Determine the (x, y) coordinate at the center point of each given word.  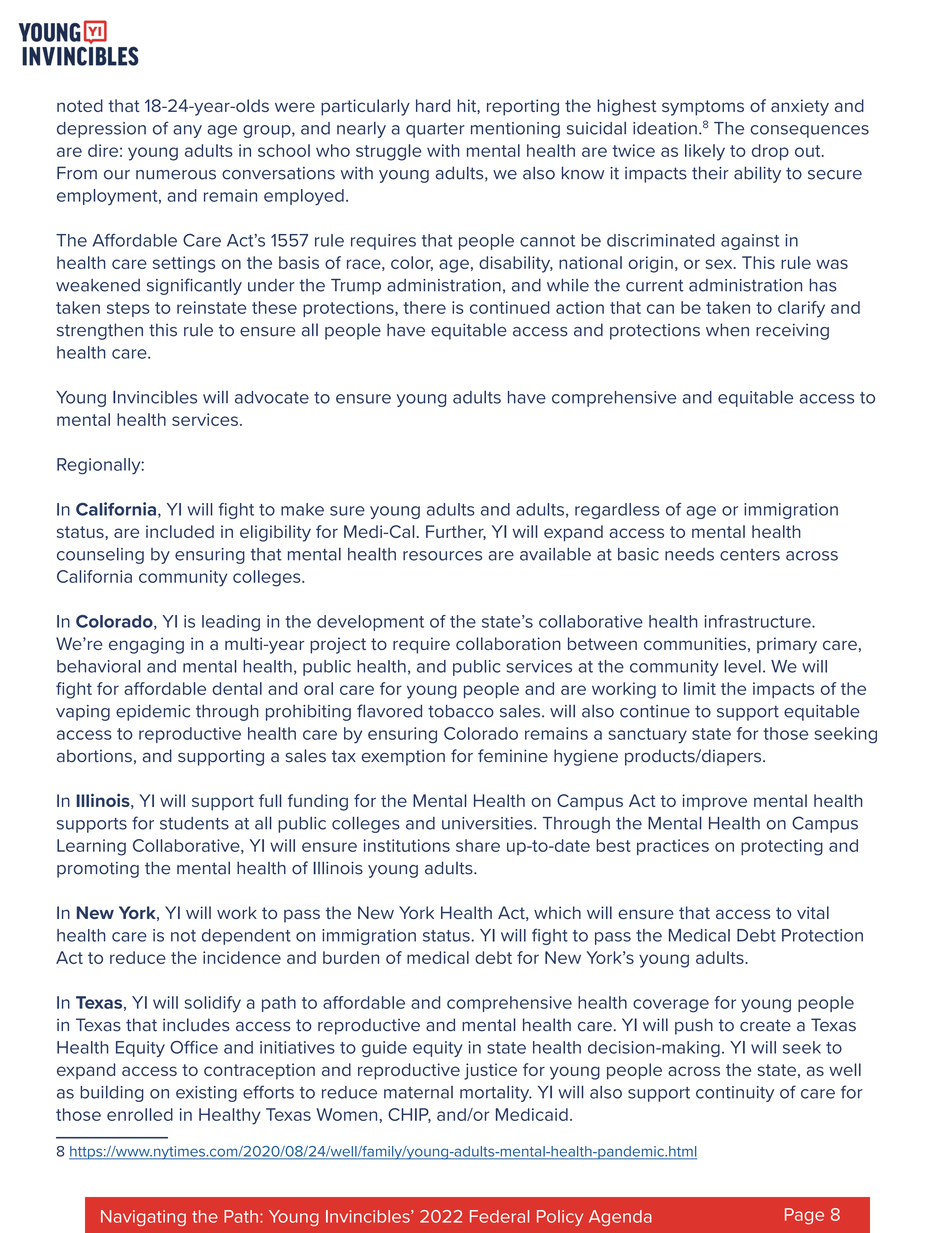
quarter (435, 130)
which (557, 912)
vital (813, 912)
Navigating (143, 1218)
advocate (272, 397)
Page (804, 1216)
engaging (146, 645)
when (727, 330)
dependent (246, 937)
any (187, 131)
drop (770, 152)
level (742, 666)
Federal (499, 1216)
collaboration (508, 643)
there (424, 307)
